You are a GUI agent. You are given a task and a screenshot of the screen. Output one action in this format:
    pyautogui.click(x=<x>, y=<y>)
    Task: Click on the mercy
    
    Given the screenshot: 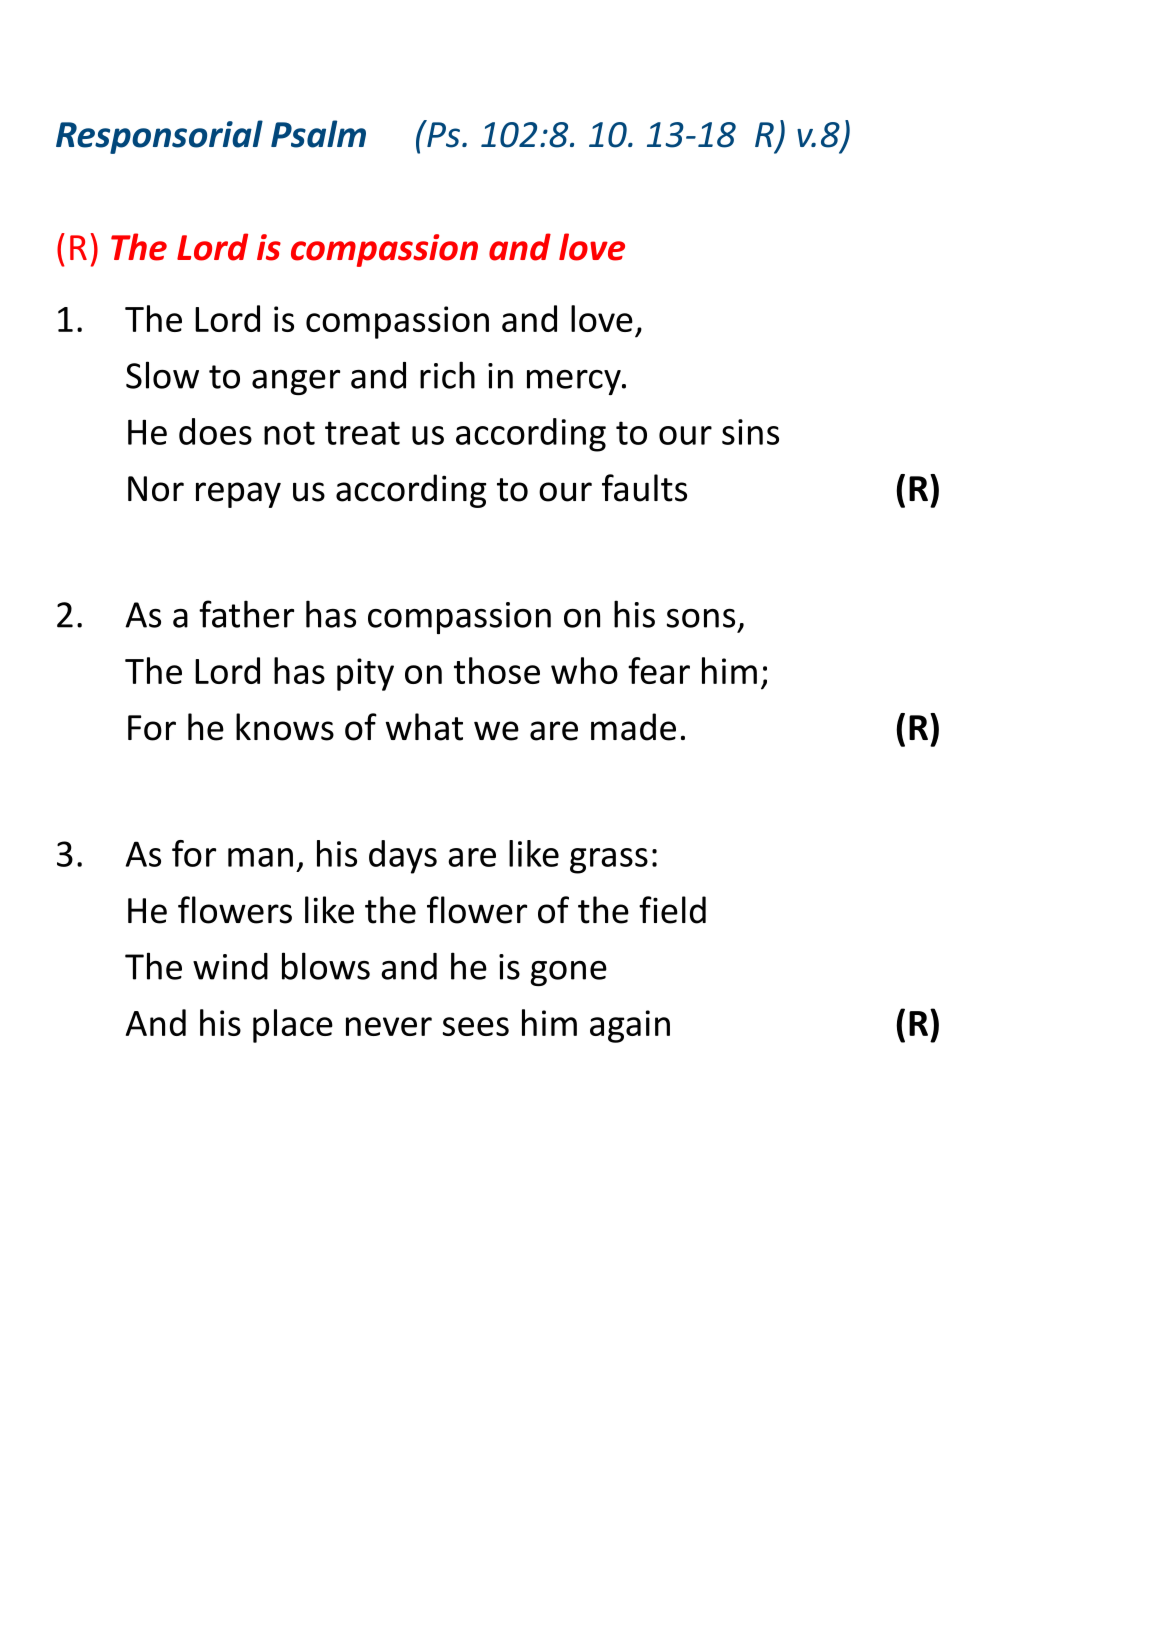 What is the action you would take?
    pyautogui.click(x=575, y=382)
